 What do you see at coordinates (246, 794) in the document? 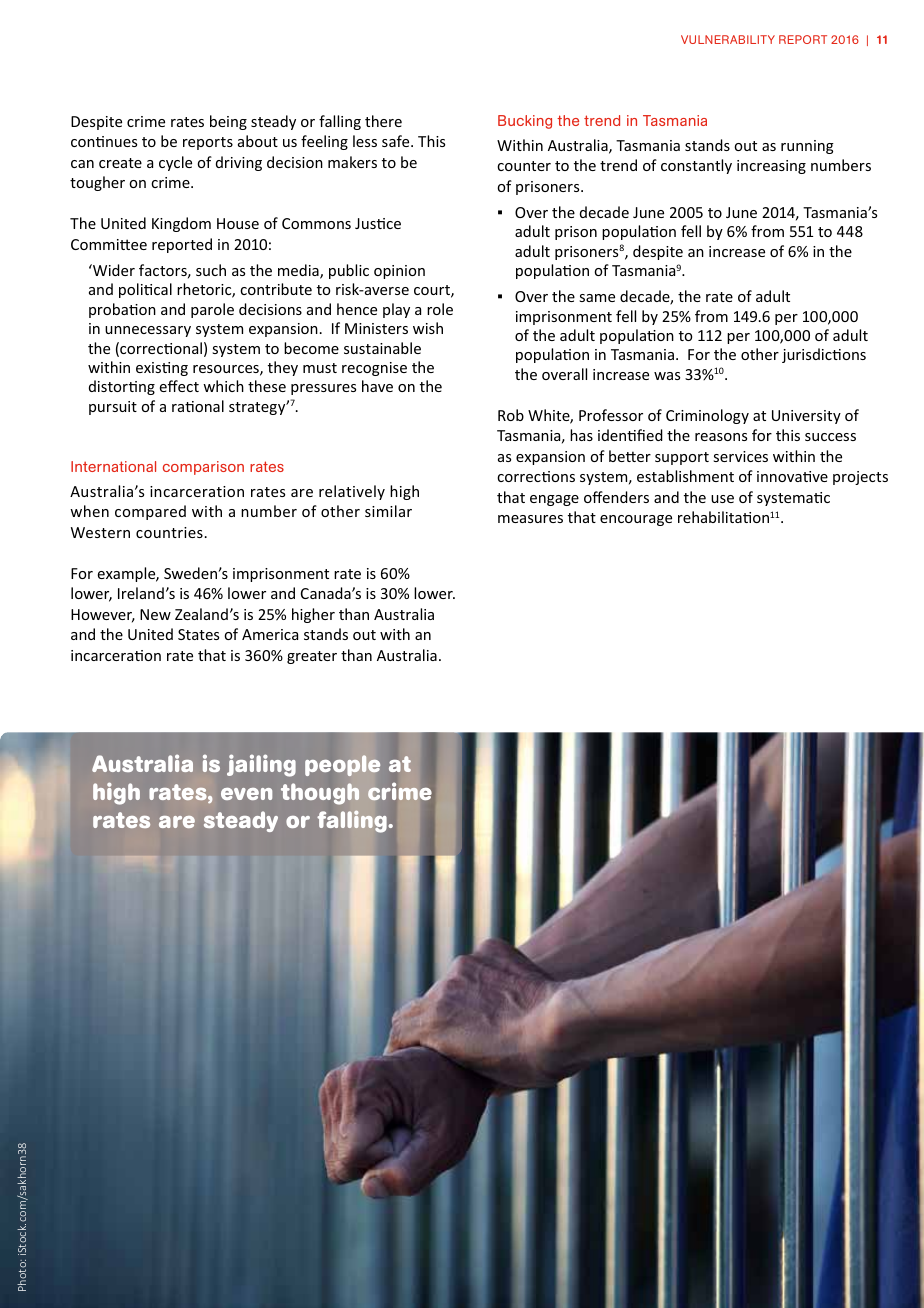
I see `even` at bounding box center [246, 794].
